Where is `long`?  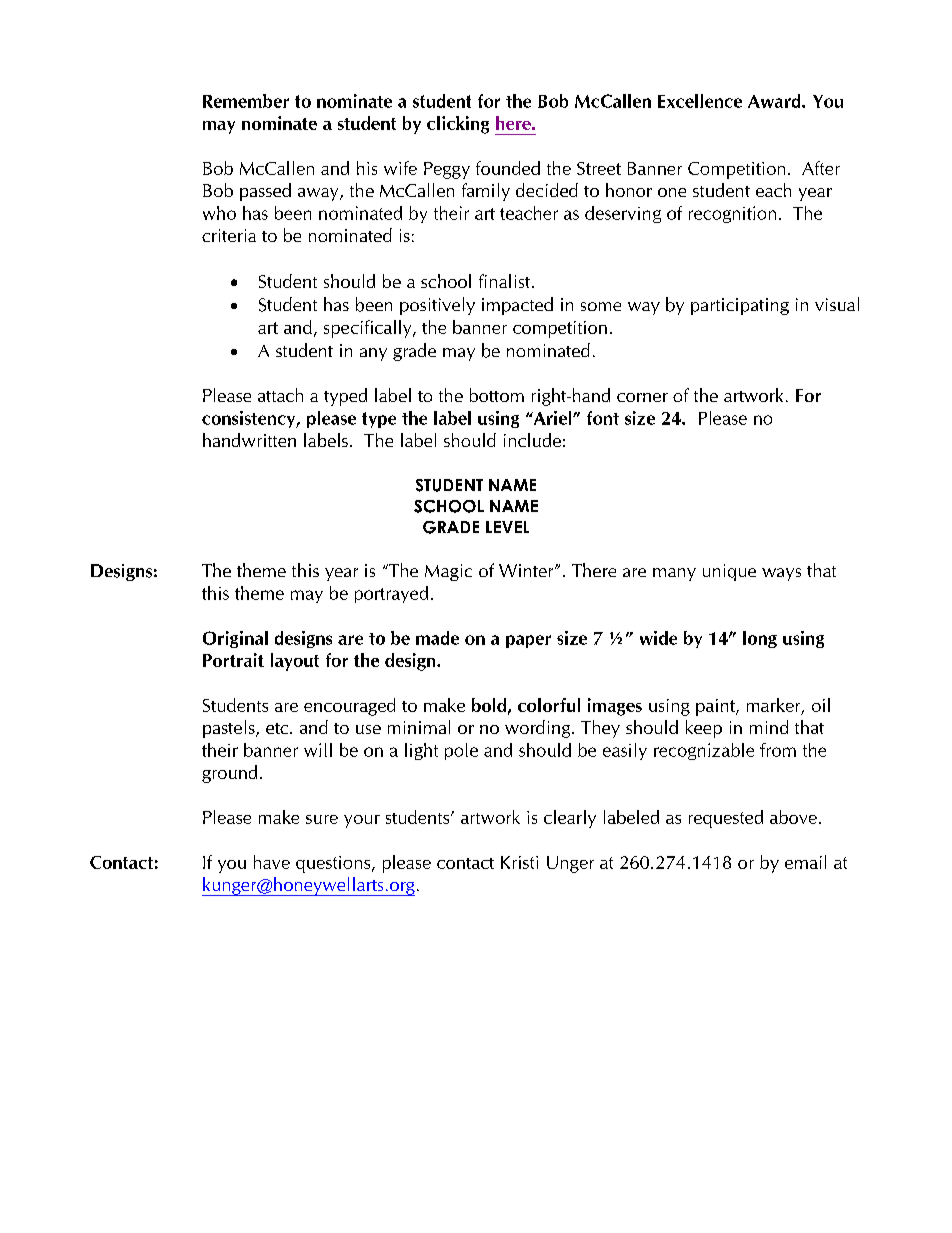 long is located at coordinates (760, 639).
